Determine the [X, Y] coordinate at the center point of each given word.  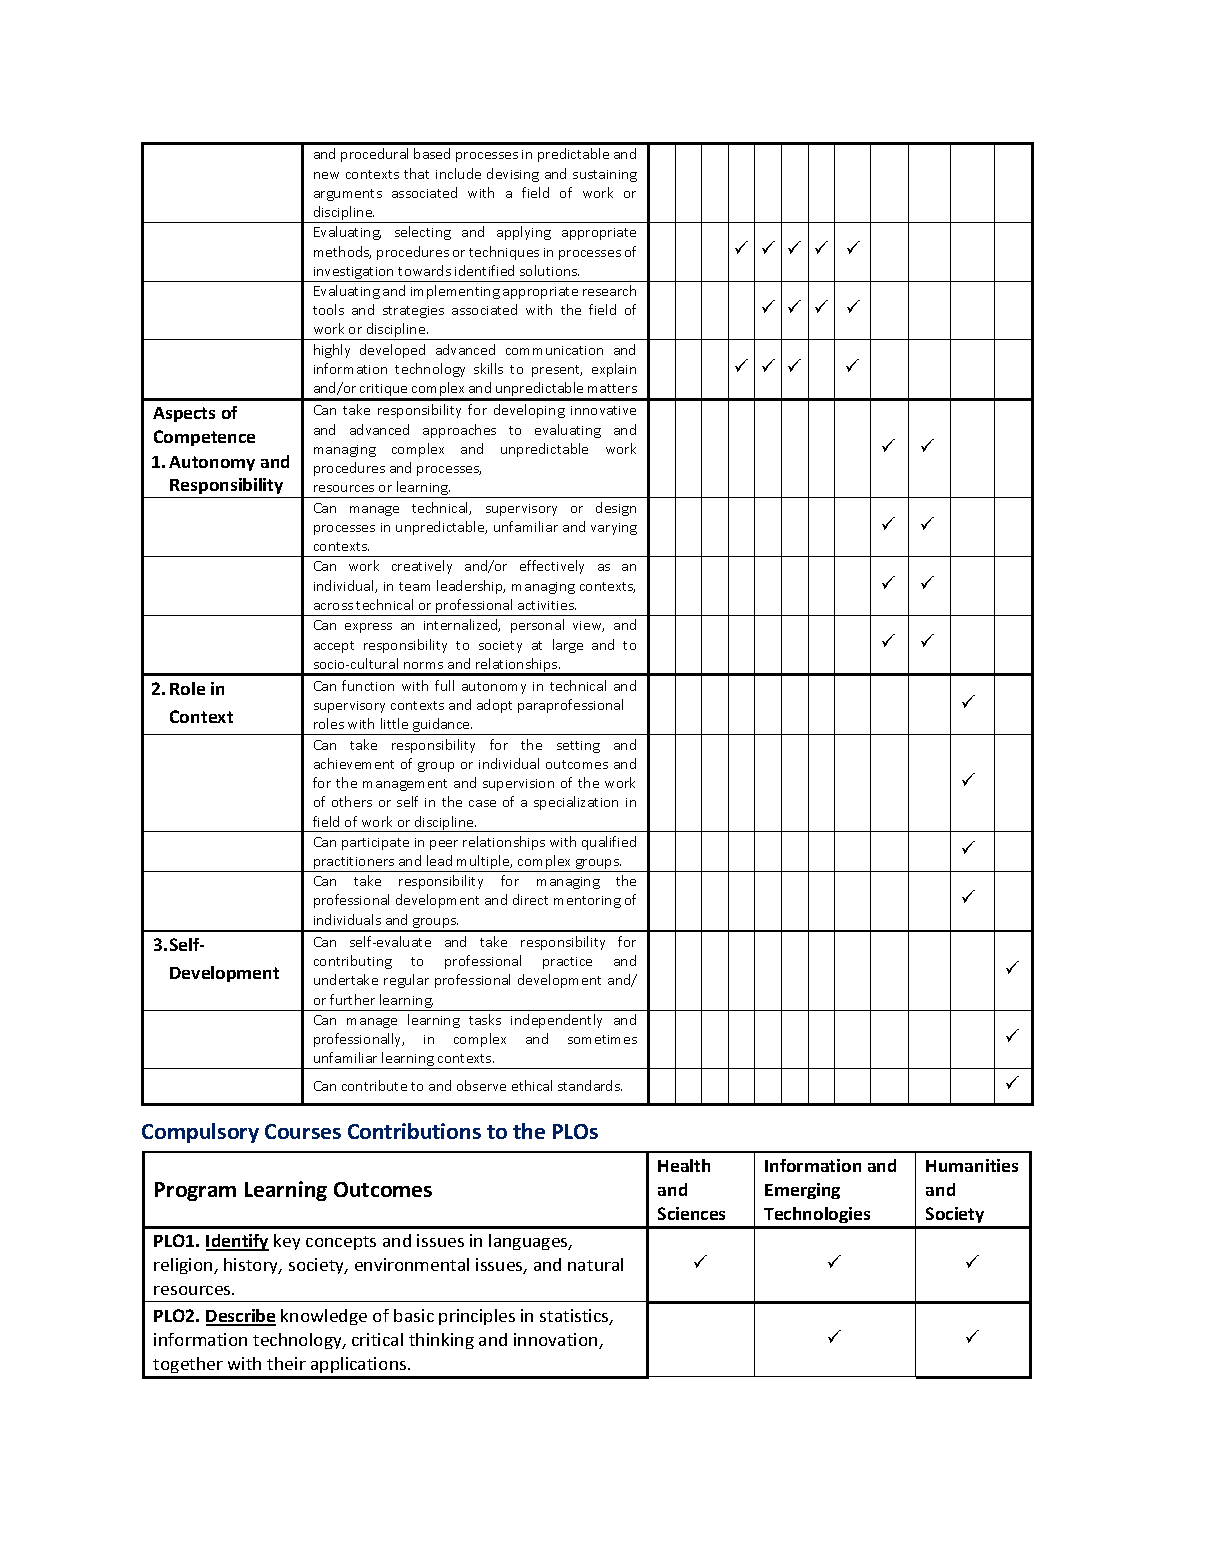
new [326, 175]
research [609, 290]
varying [614, 529]
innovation [557, 1341]
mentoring [587, 902]
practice [567, 963]
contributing [353, 962]
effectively [552, 567]
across [333, 606]
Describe [241, 1317]
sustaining [605, 176]
